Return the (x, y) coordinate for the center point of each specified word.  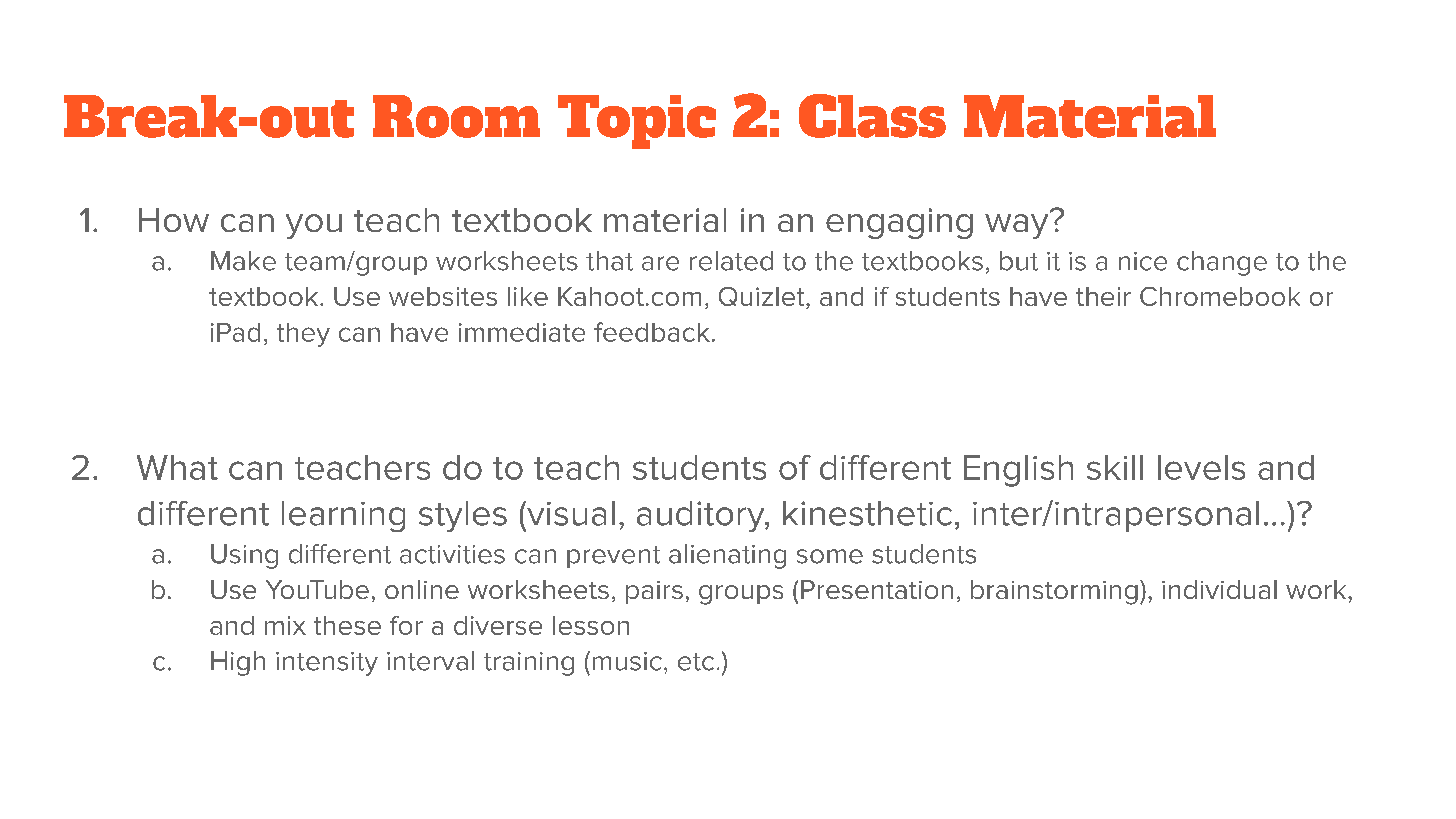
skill (1115, 467)
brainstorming (1054, 592)
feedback (652, 332)
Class (872, 116)
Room (456, 116)
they (303, 335)
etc (696, 662)
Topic (637, 122)
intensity (327, 664)
